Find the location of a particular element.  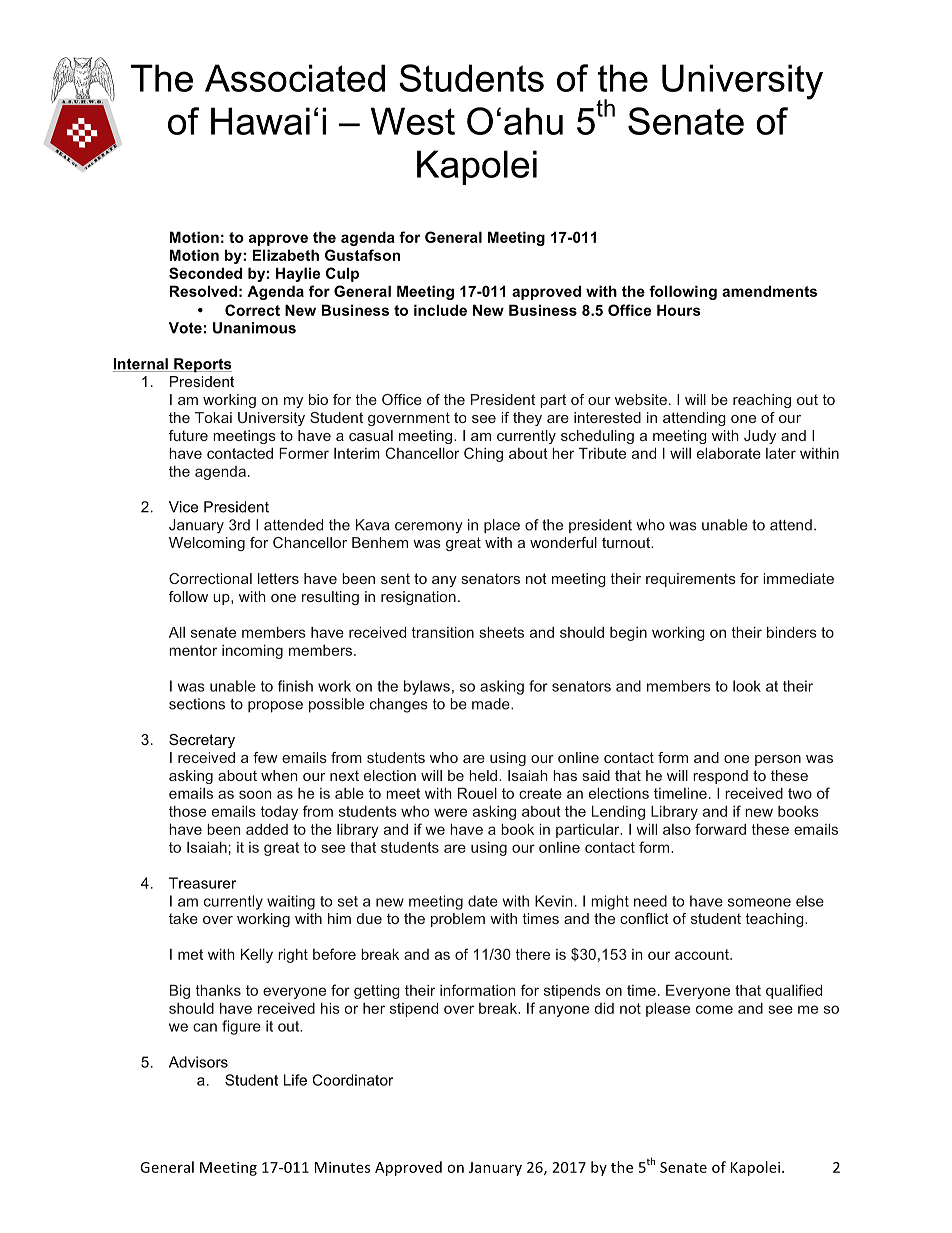

Advisors is located at coordinates (198, 1062).
